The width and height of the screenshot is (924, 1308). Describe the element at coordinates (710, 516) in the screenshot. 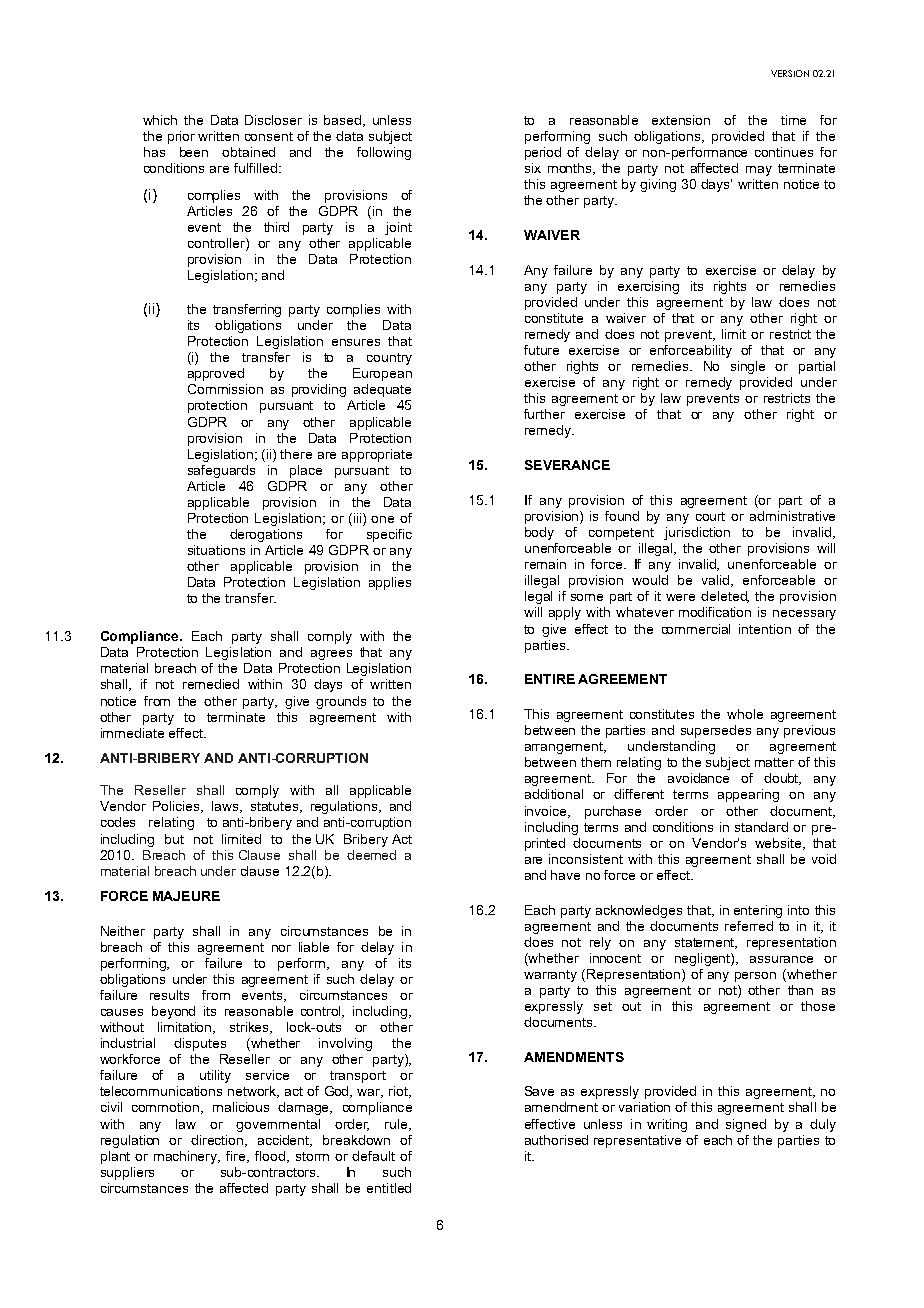

I see `court` at that location.
